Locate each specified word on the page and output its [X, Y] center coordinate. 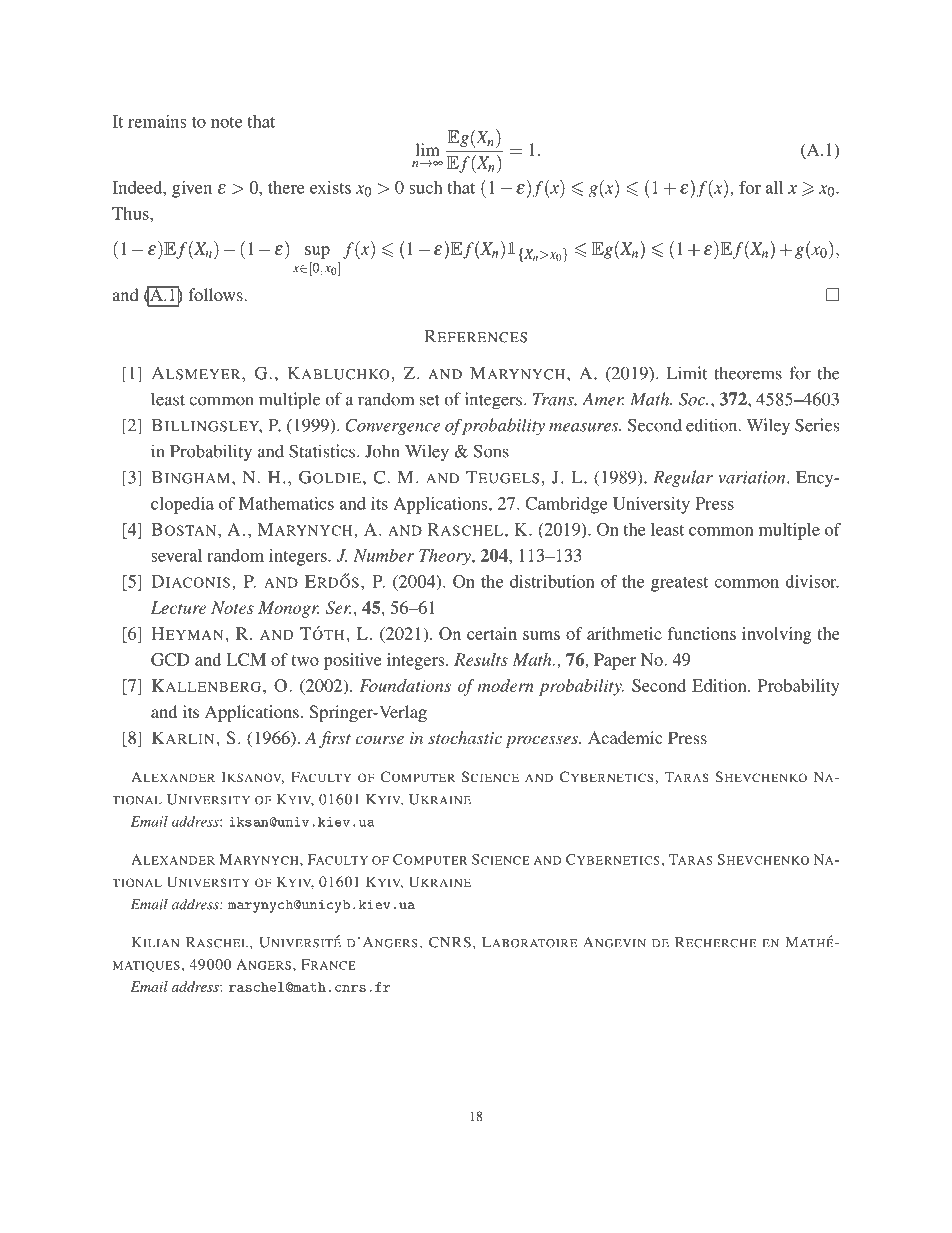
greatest [679, 584]
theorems [748, 373]
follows [216, 294]
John [382, 451]
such [426, 187]
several [176, 555]
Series [817, 425]
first [335, 739]
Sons [491, 451]
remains [157, 121]
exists [330, 187]
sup [317, 252]
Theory [446, 557]
